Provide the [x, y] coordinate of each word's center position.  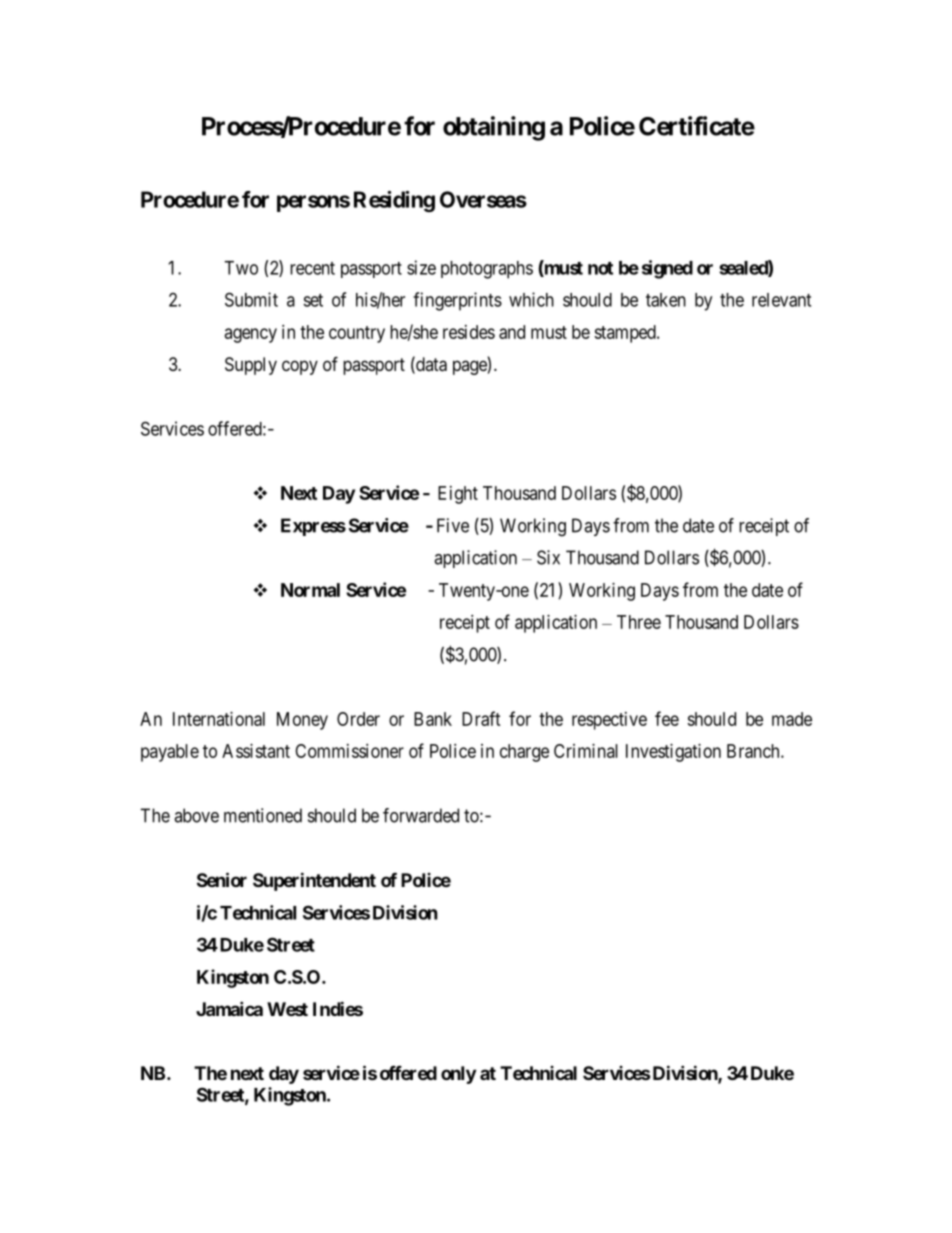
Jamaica [229, 1008]
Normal [310, 590]
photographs [487, 270]
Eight [458, 495]
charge [524, 753]
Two [241, 268]
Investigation [673, 753]
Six [548, 557]
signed [667, 269]
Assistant [256, 751]
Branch [754, 751]
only [458, 1075]
